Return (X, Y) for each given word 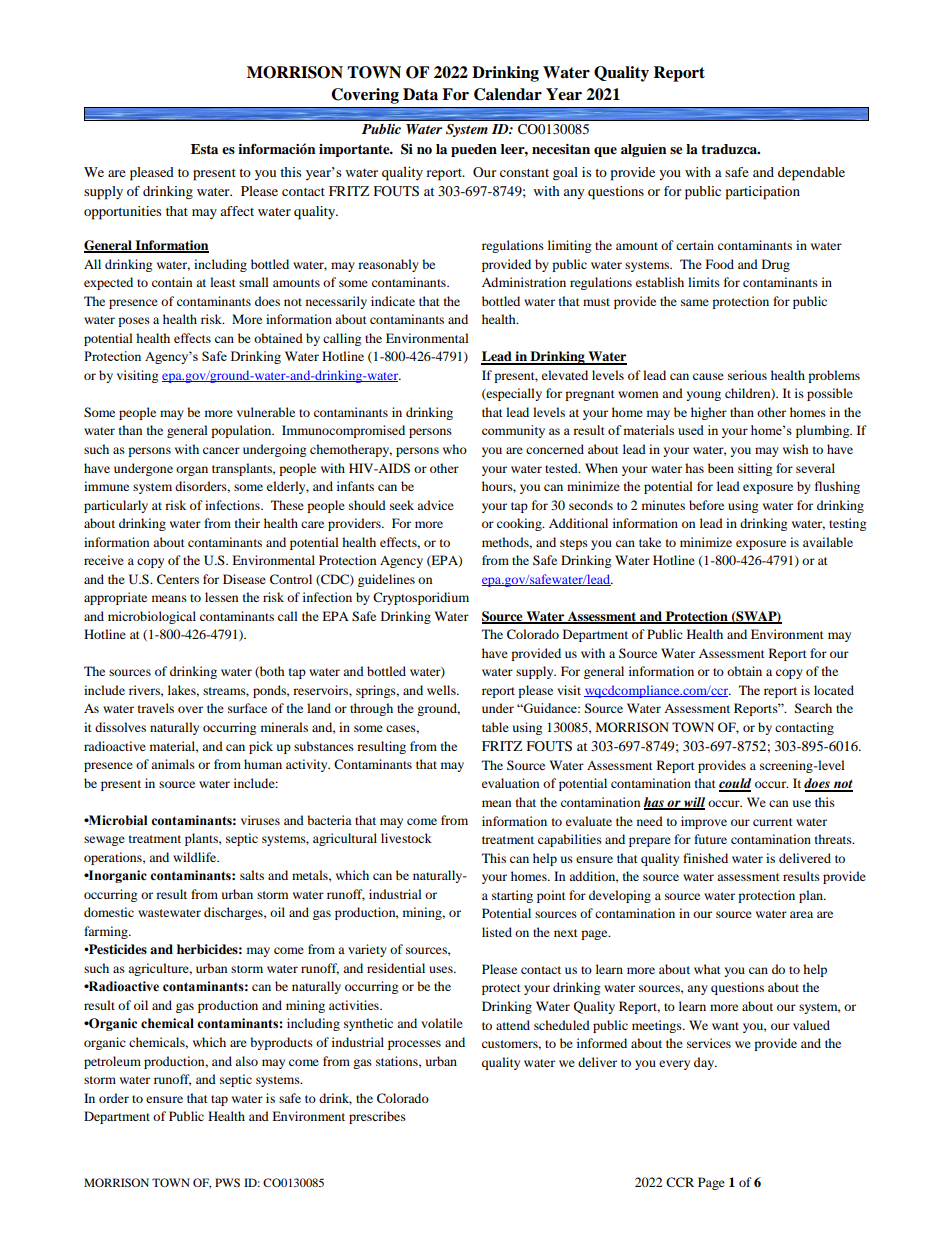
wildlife (196, 857)
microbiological (152, 617)
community (513, 431)
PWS (227, 1182)
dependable (811, 174)
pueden (474, 150)
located (834, 690)
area (801, 914)
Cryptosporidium (421, 598)
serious (747, 375)
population (242, 431)
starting (512, 896)
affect (237, 211)
